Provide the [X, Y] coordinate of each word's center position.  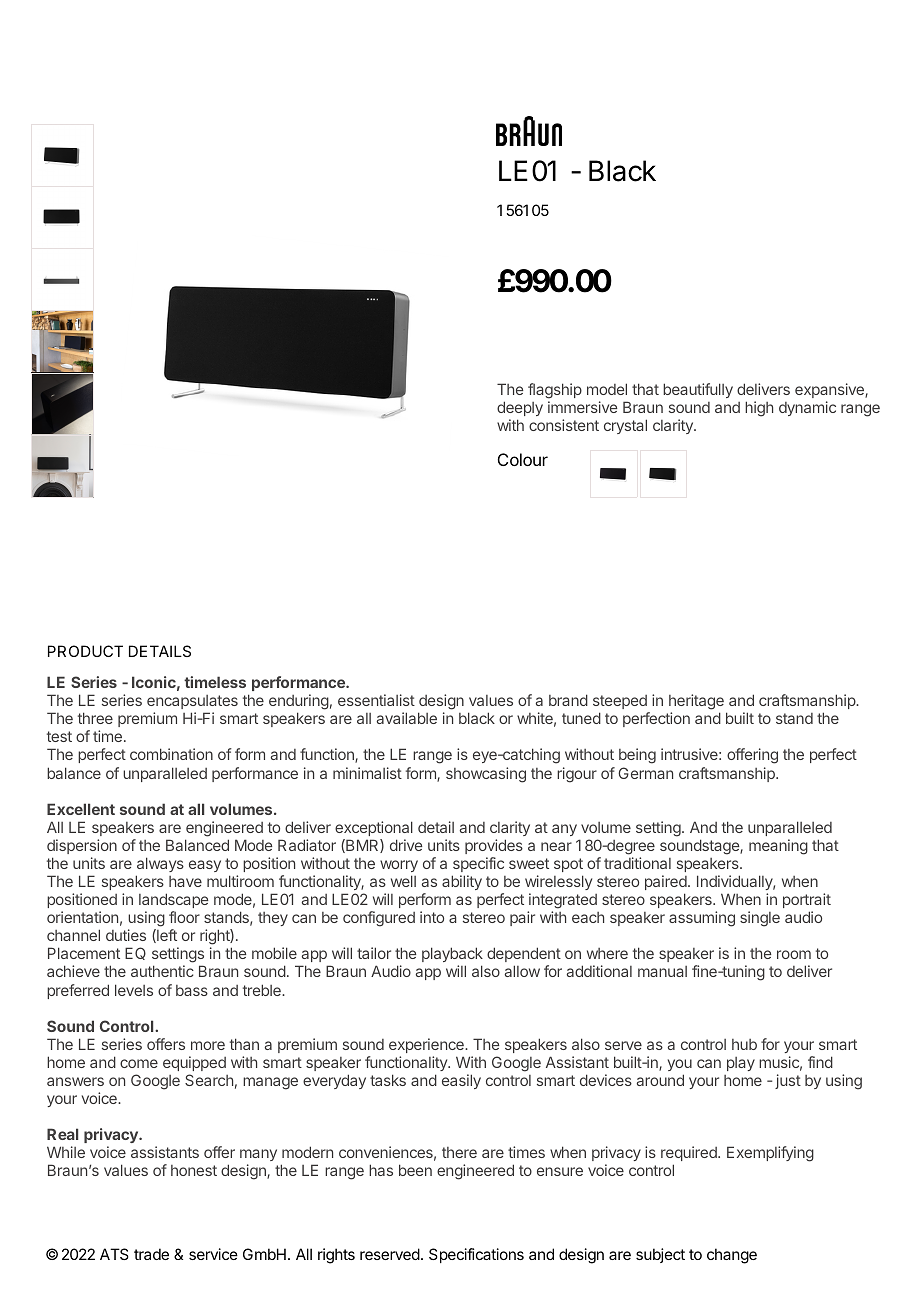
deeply [520, 408]
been [415, 1170]
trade [151, 1254]
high [759, 409]
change [732, 1256]
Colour [523, 459]
